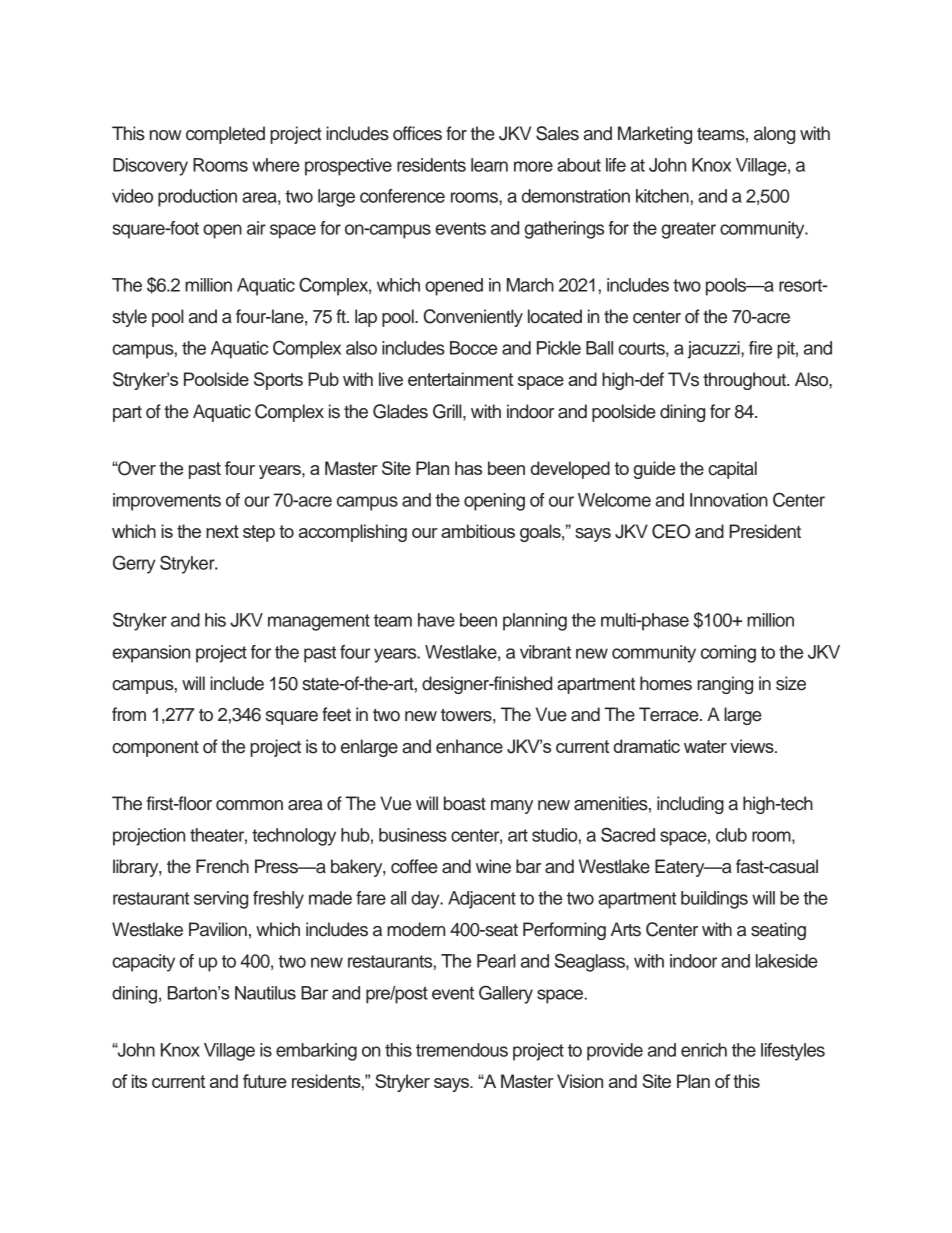  What do you see at coordinates (731, 835) in the screenshot?
I see `club` at bounding box center [731, 835].
